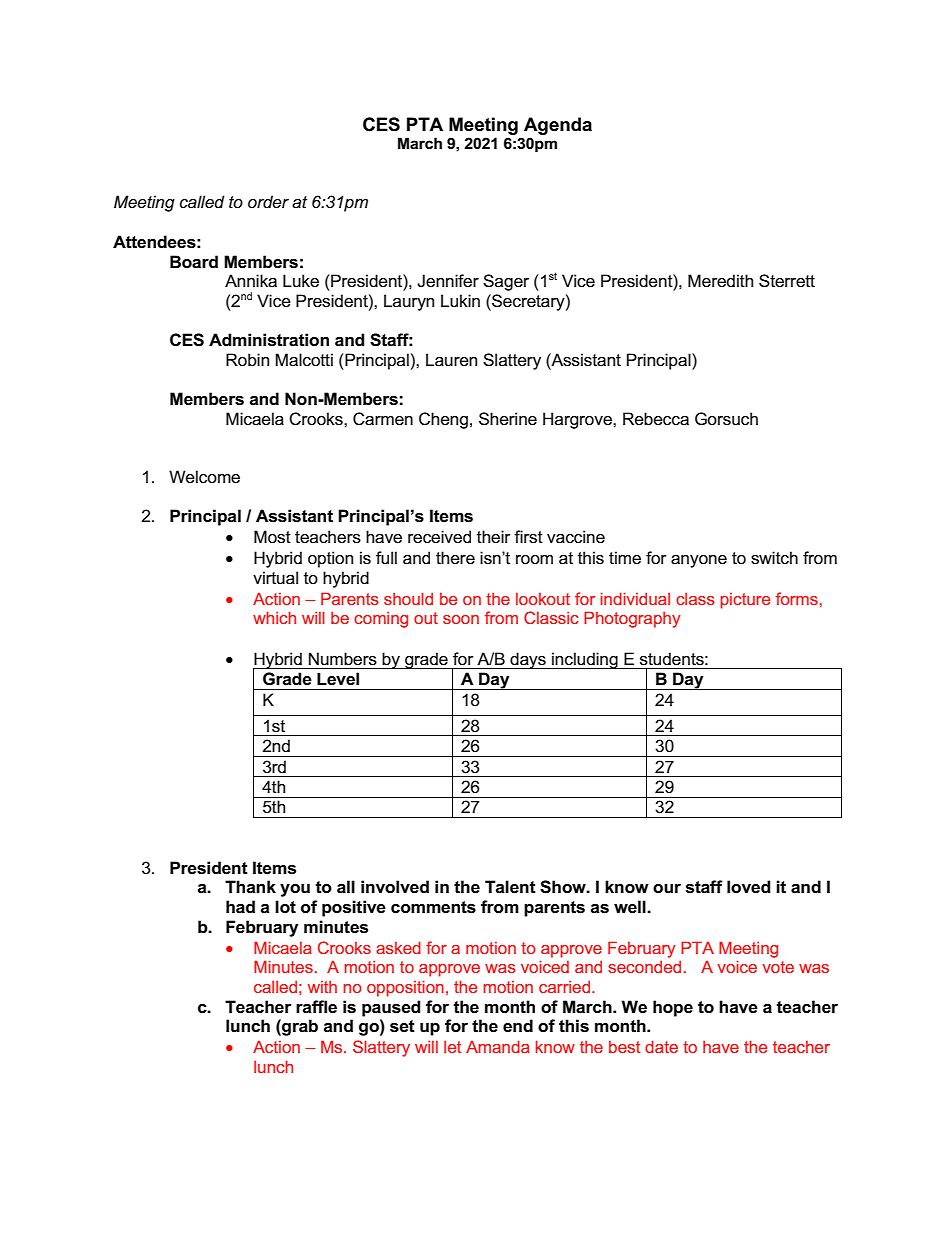  I want to click on picture, so click(745, 601).
